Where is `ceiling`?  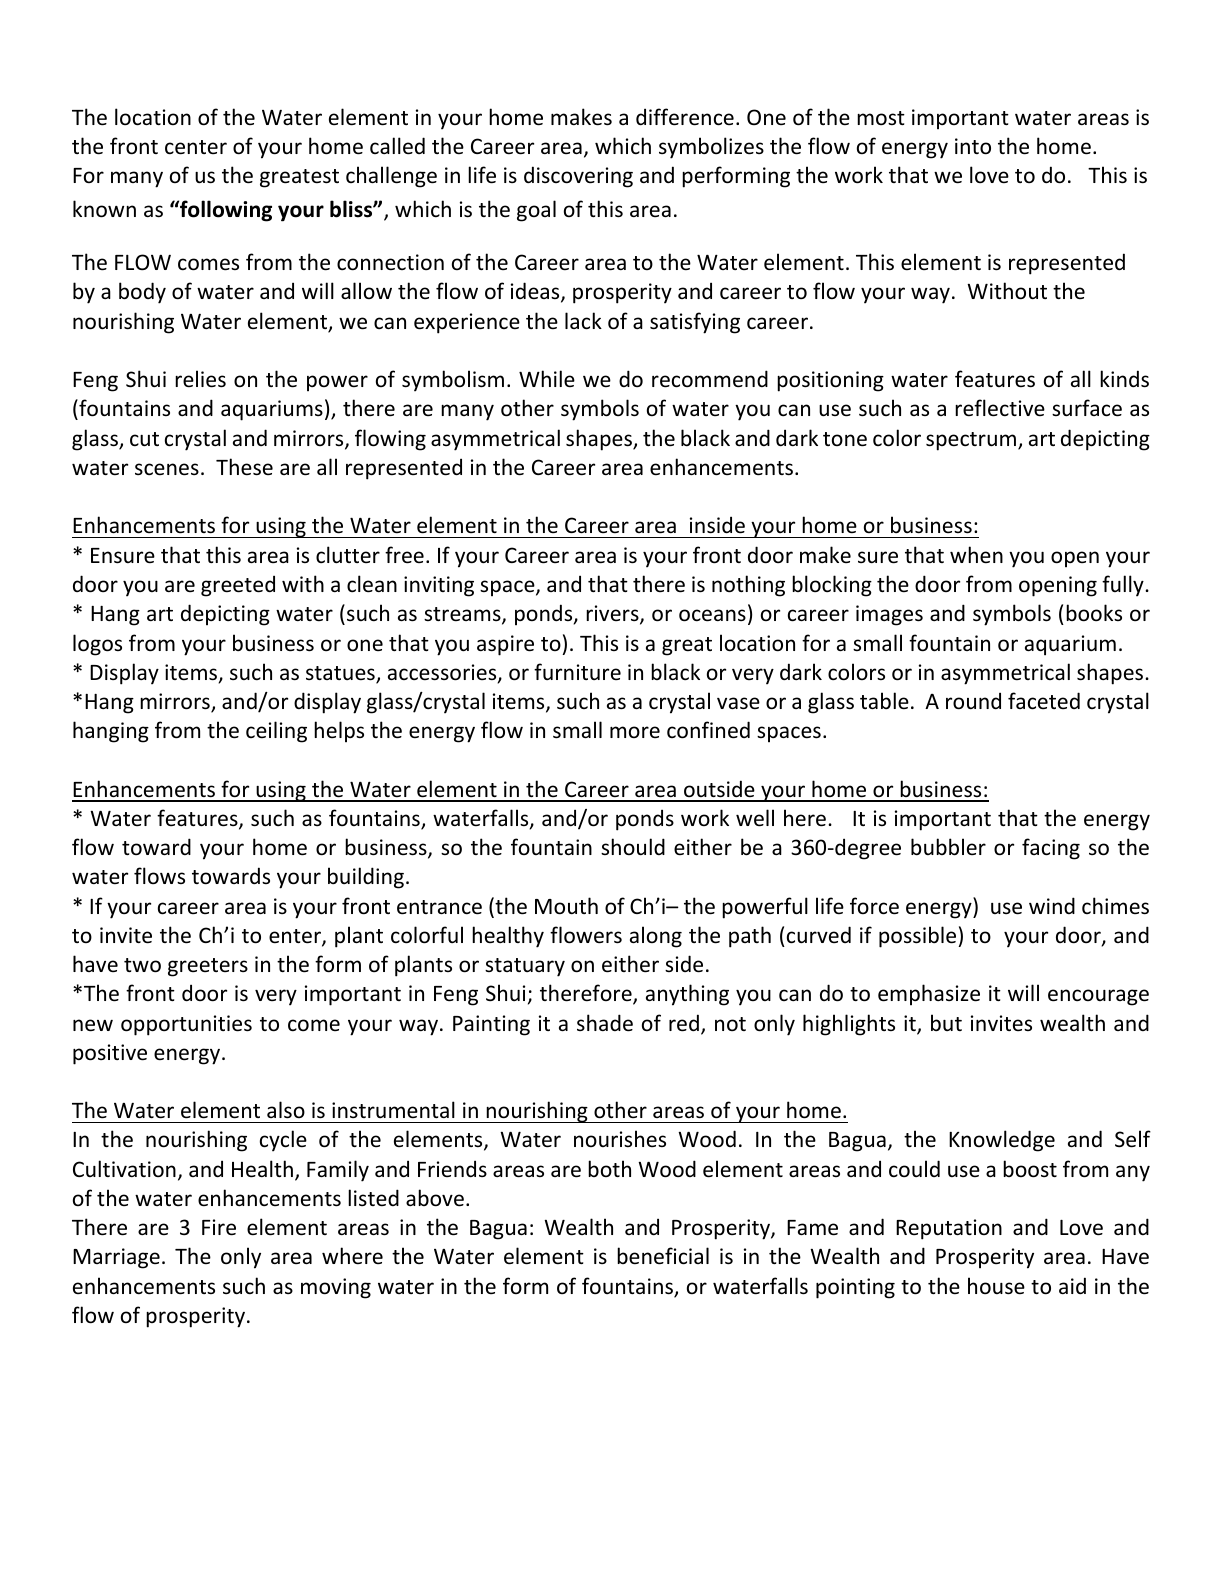 ceiling is located at coordinates (276, 732).
